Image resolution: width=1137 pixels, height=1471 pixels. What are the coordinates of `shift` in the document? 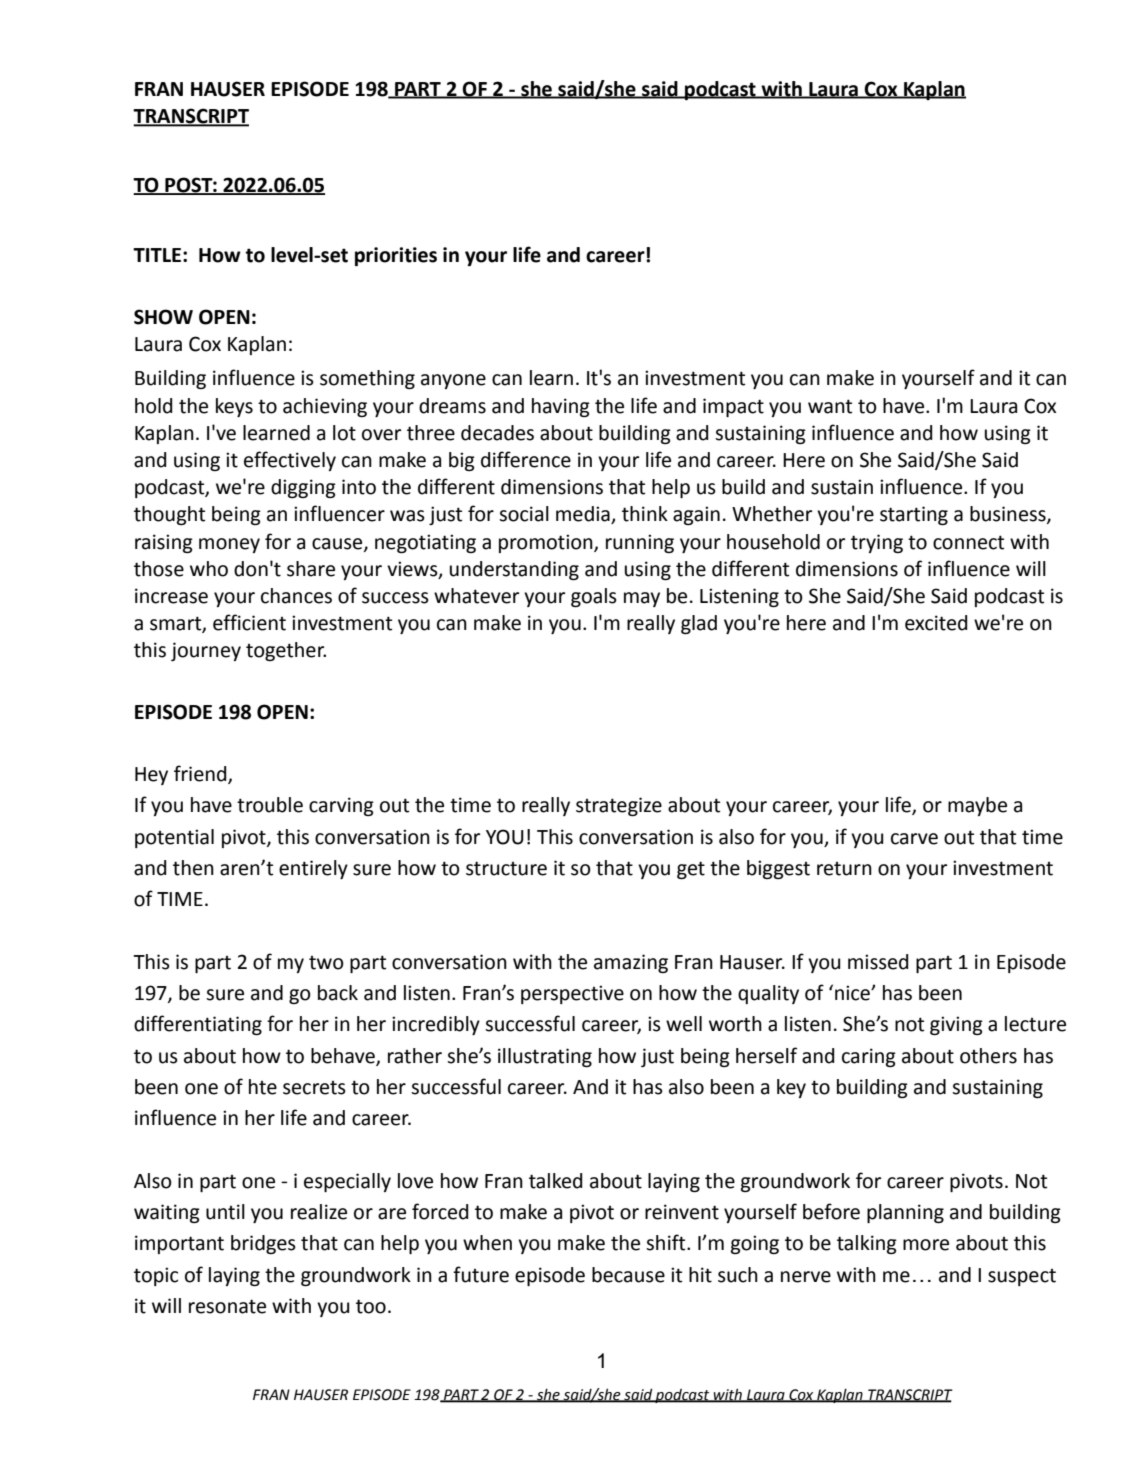 It's located at (667, 1242).
